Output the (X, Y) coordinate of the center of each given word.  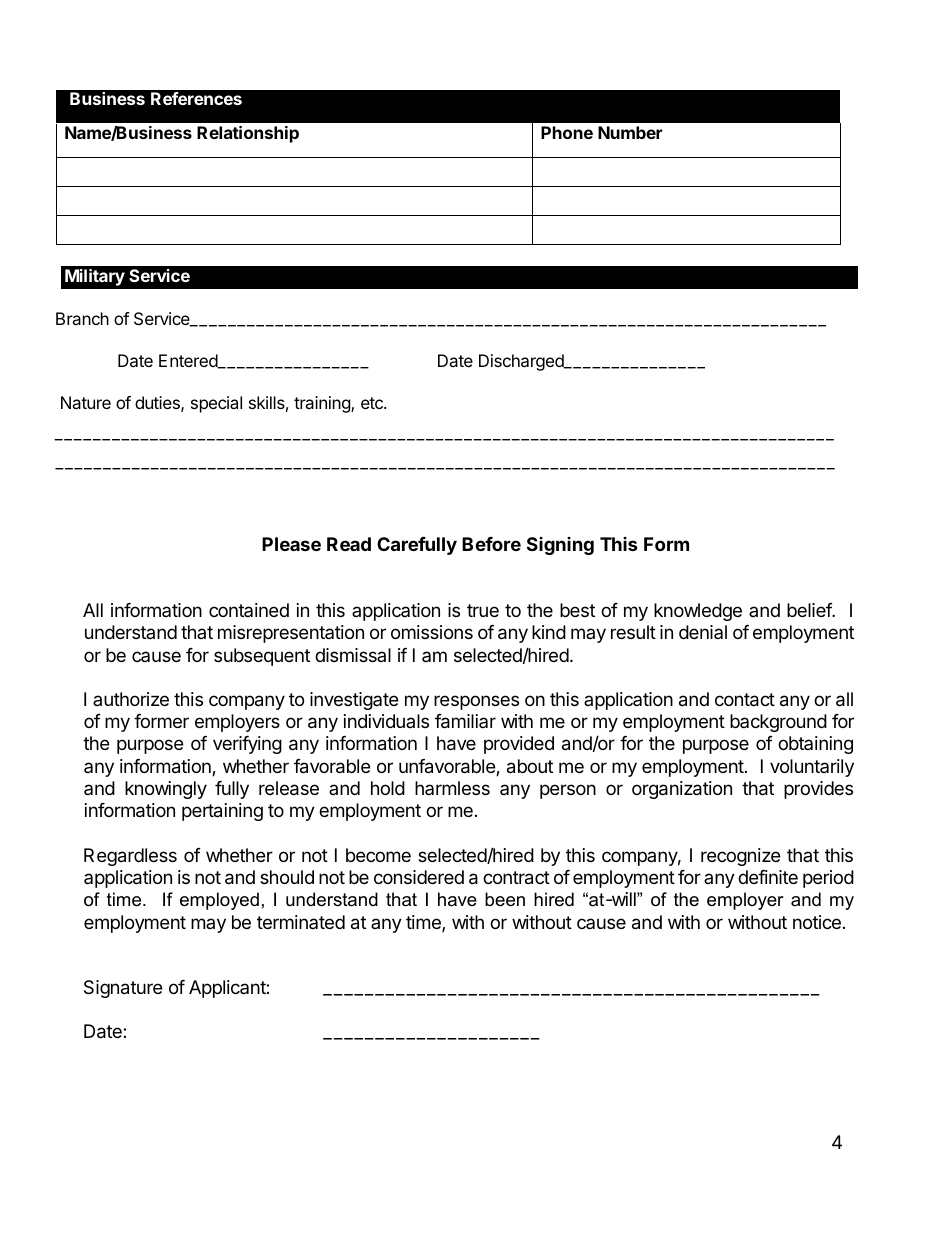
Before (491, 544)
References (196, 98)
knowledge (698, 612)
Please (291, 544)
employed (219, 901)
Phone (567, 132)
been (505, 899)
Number (630, 132)
